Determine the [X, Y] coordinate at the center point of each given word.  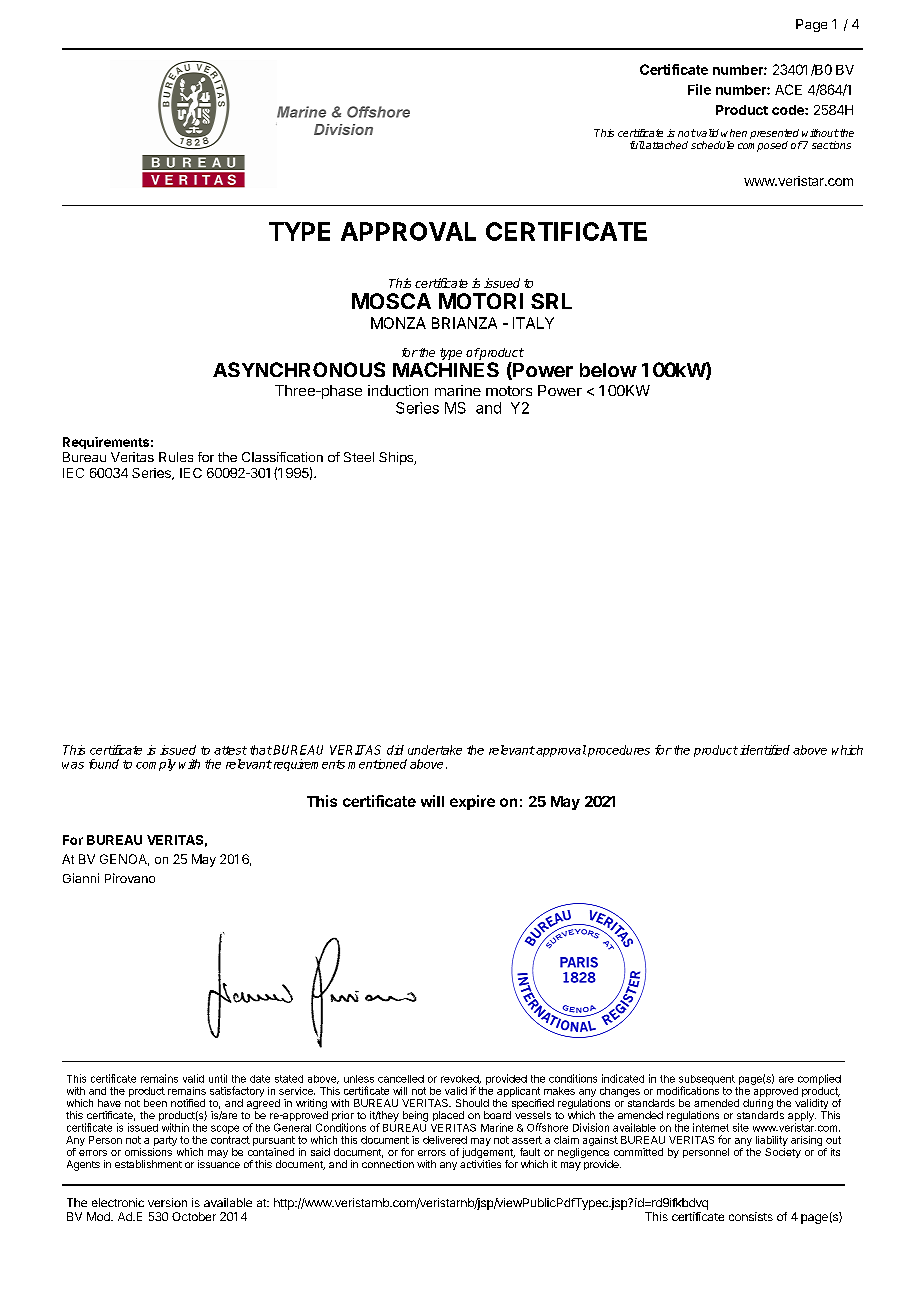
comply [156, 765]
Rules [176, 457]
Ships [397, 458]
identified [765, 750]
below [608, 370]
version [167, 1202]
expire [472, 802]
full [637, 145]
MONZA [398, 323]
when [734, 133]
